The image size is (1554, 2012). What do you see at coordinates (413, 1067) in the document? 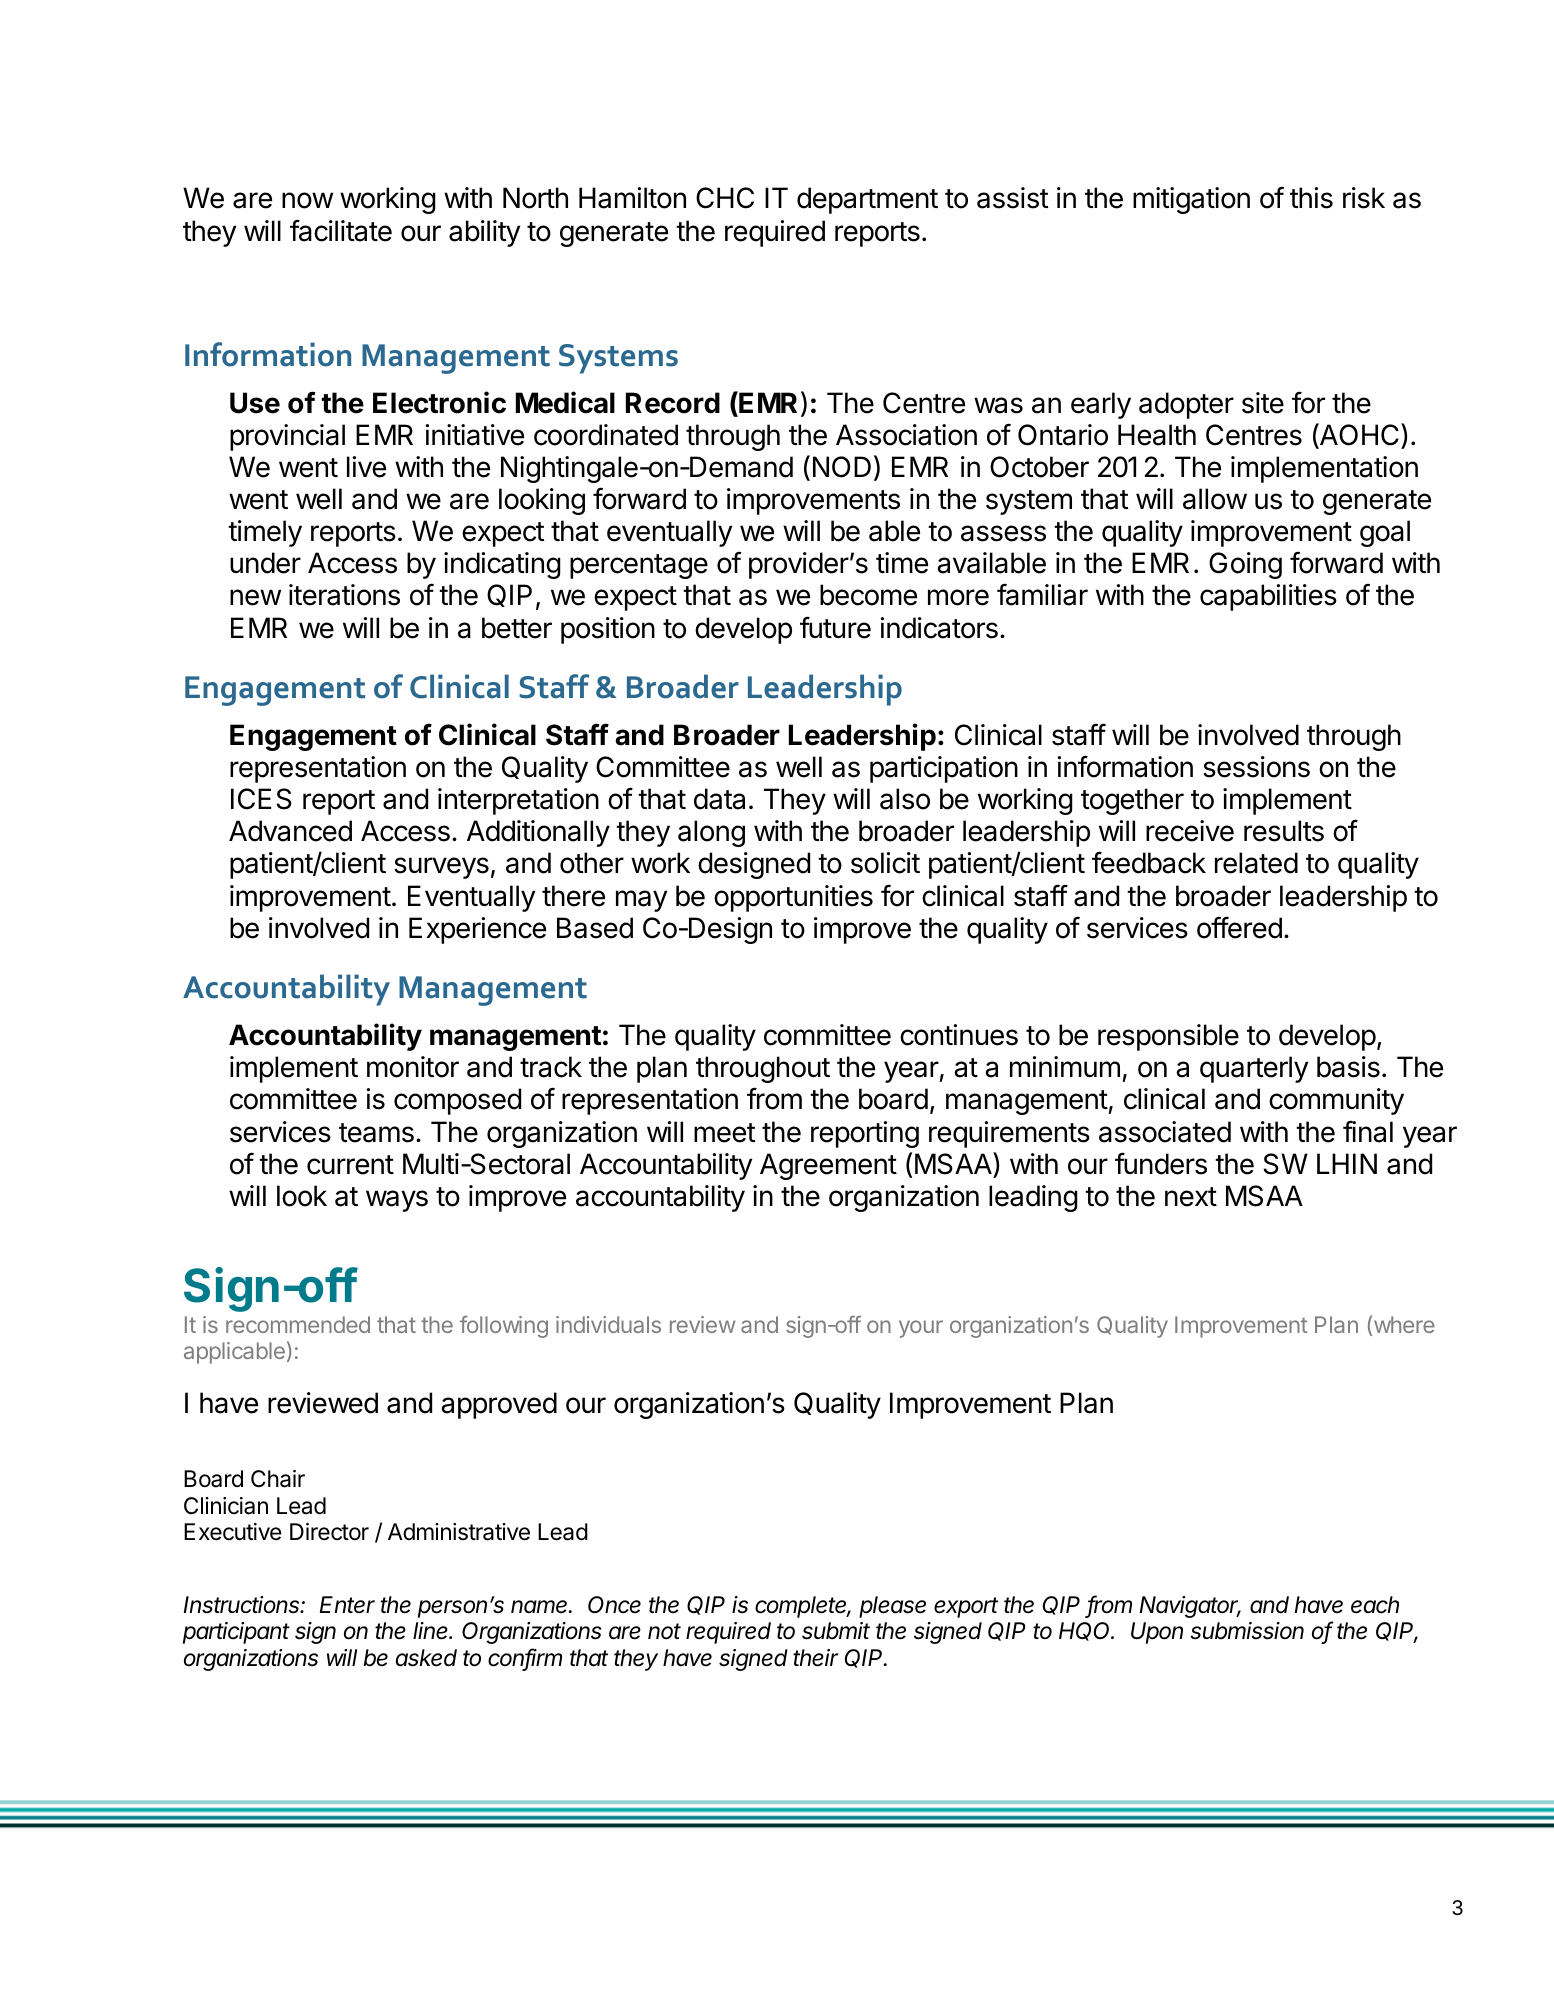
I see `monitor` at bounding box center [413, 1067].
